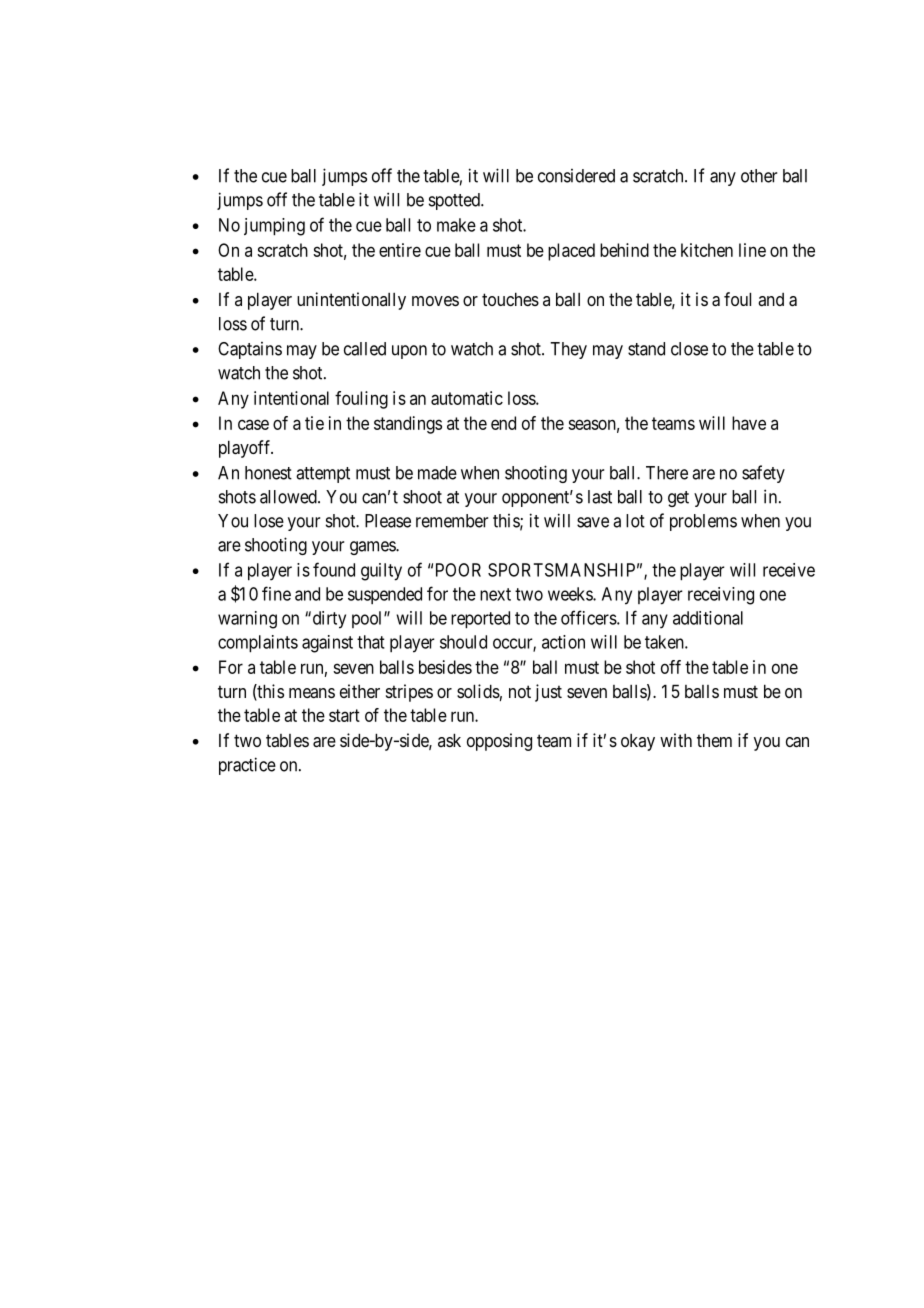  What do you see at coordinates (276, 593) in the page?
I see `fine` at bounding box center [276, 593].
